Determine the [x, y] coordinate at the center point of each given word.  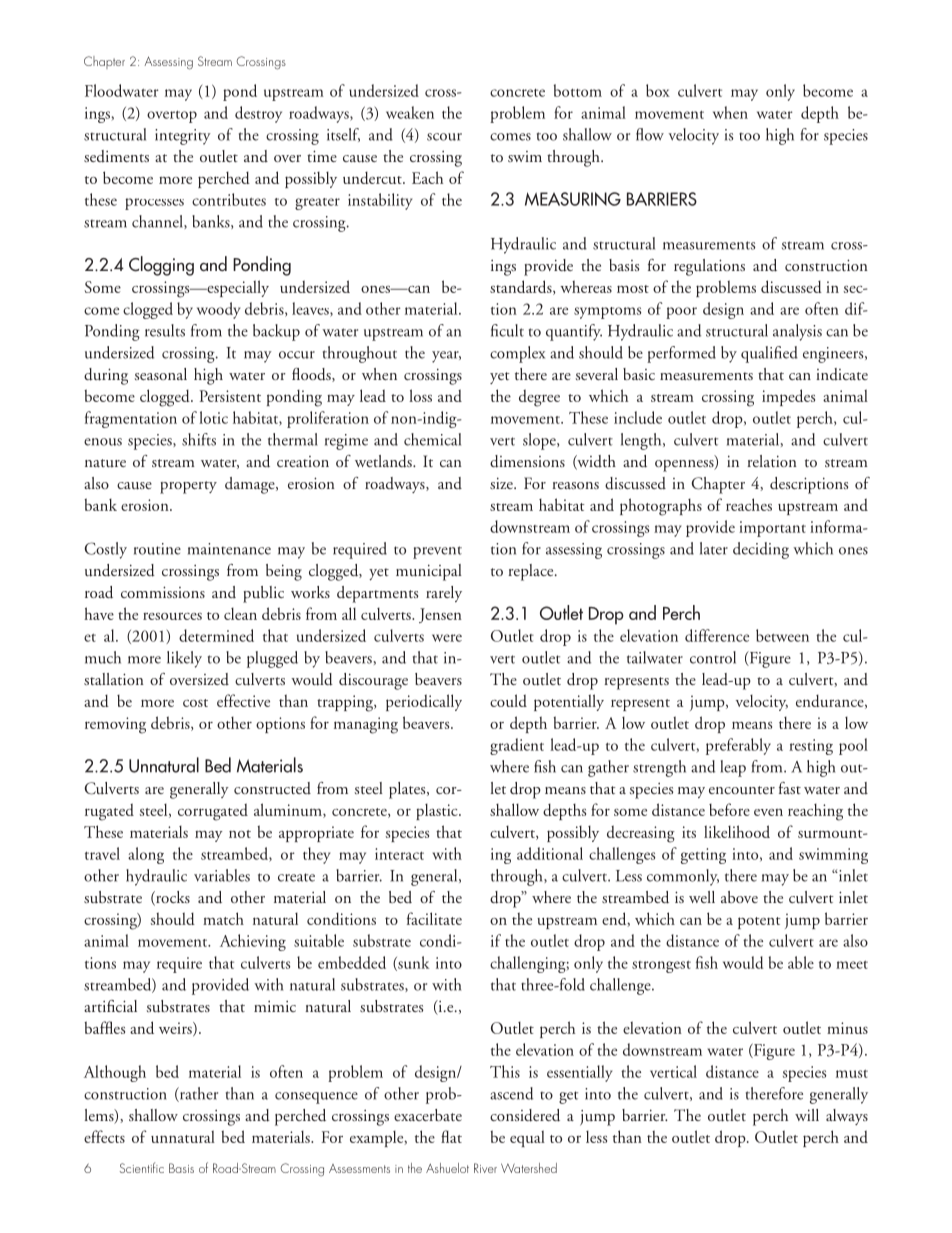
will [807, 1115]
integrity [183, 137]
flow [650, 134]
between [782, 635]
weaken [410, 112]
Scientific [142, 1167]
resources [172, 616]
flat [451, 1136]
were [447, 638]
